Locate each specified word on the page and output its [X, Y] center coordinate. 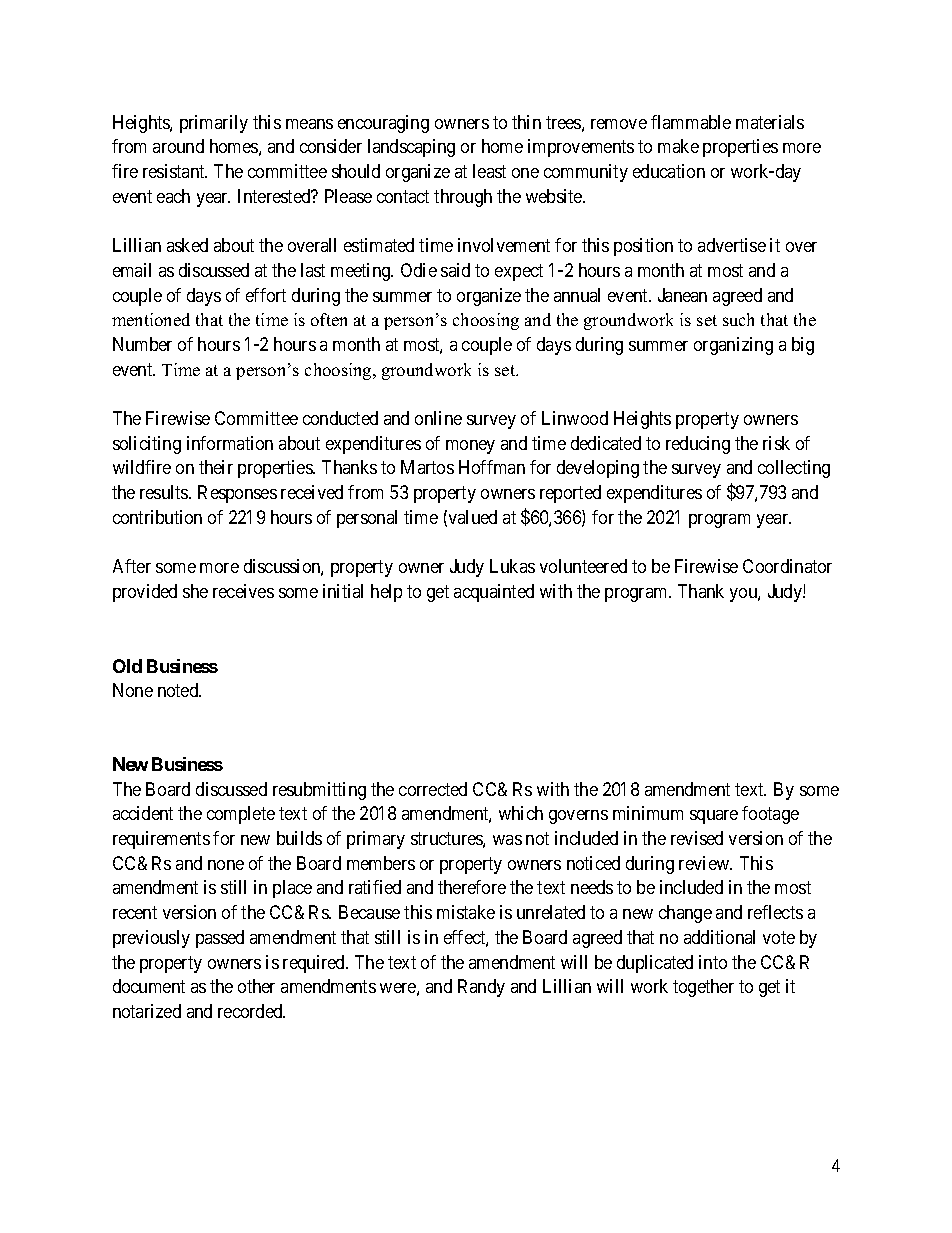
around [178, 146]
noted [179, 690]
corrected [433, 789]
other [256, 986]
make [678, 146]
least [489, 171]
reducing [698, 445]
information [230, 443]
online [438, 418]
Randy [481, 988]
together [703, 988]
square [714, 817]
